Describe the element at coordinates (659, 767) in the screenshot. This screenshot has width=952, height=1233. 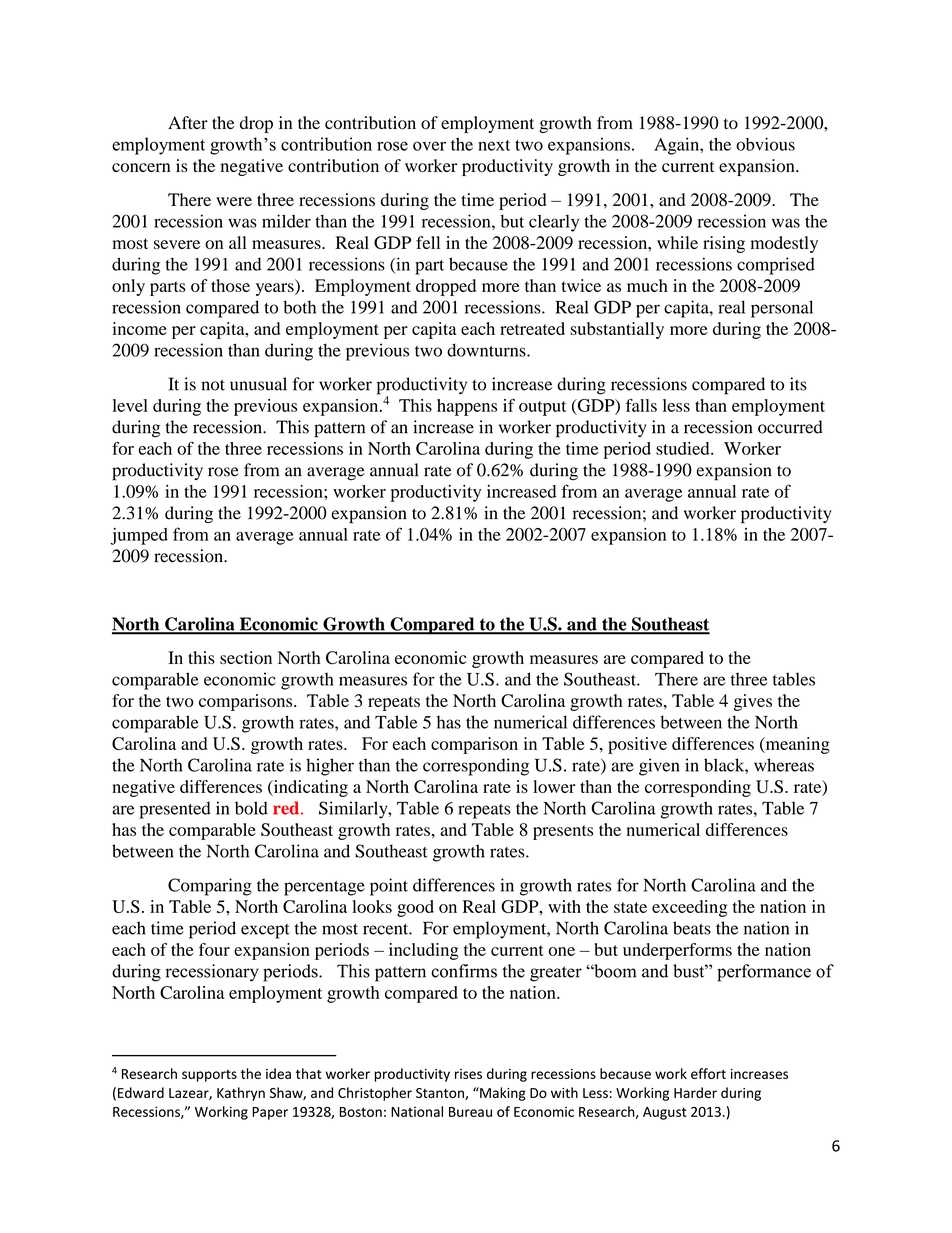
I see `given` at that location.
